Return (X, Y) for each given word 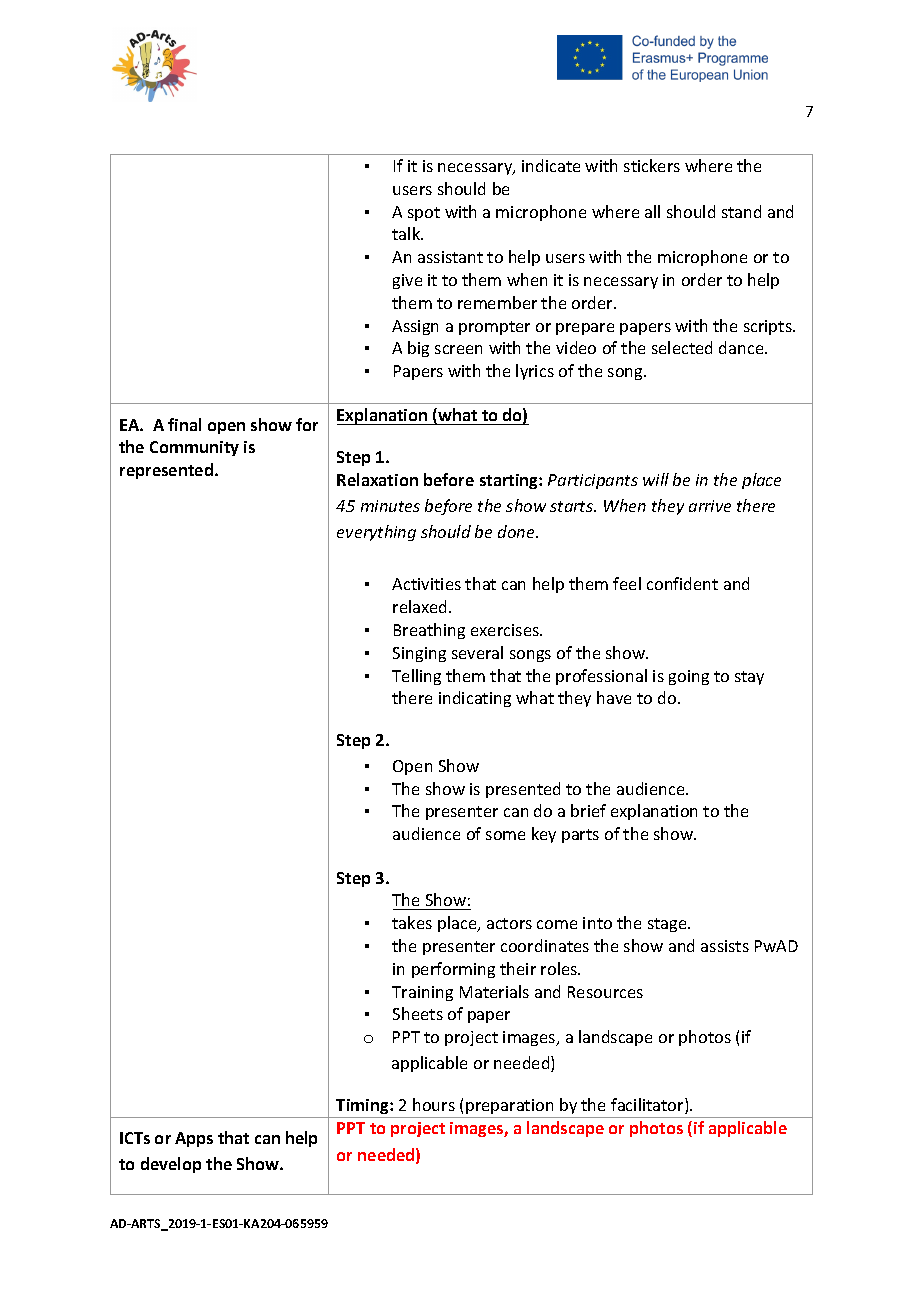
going (689, 677)
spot (424, 214)
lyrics (535, 372)
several (477, 652)
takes (412, 922)
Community (194, 448)
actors (509, 923)
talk (407, 233)
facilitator (648, 1106)
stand (741, 211)
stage (668, 925)
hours (434, 1104)
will (656, 479)
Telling (416, 677)
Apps (194, 1139)
